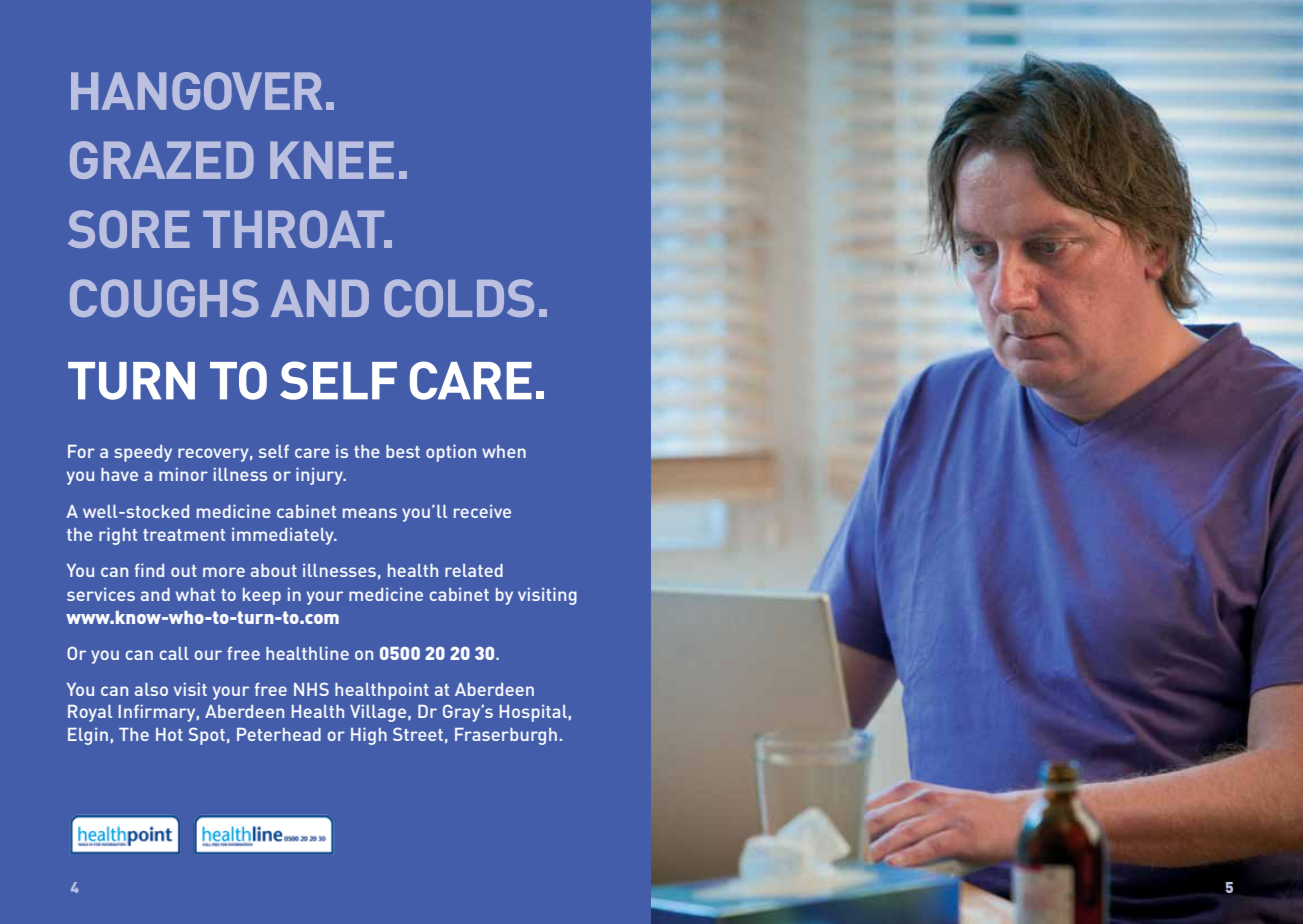 The height and width of the screenshot is (924, 1303). Describe the element at coordinates (321, 476) in the screenshot. I see `injury` at that location.
